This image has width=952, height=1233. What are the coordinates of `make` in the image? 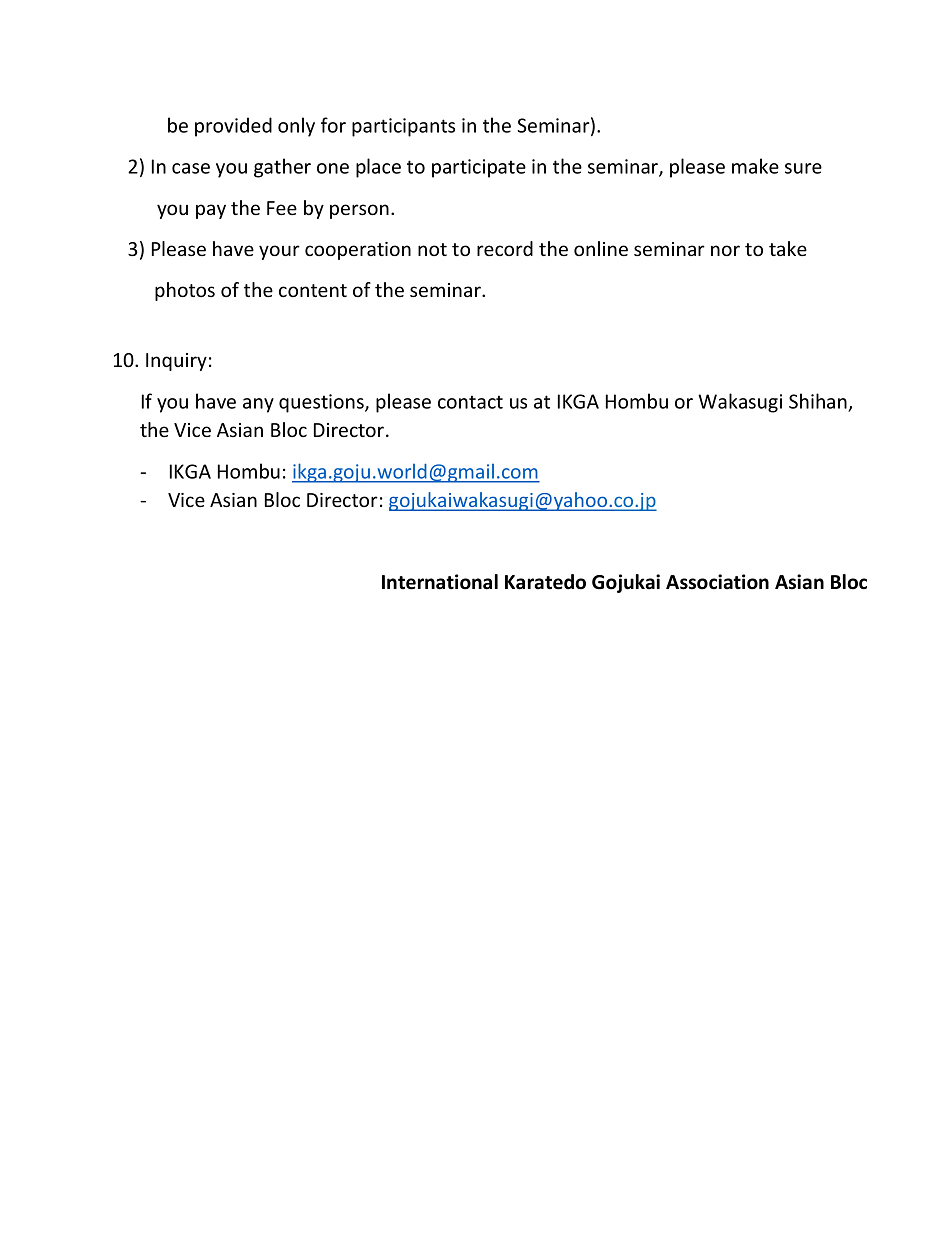 It's located at (755, 166).
